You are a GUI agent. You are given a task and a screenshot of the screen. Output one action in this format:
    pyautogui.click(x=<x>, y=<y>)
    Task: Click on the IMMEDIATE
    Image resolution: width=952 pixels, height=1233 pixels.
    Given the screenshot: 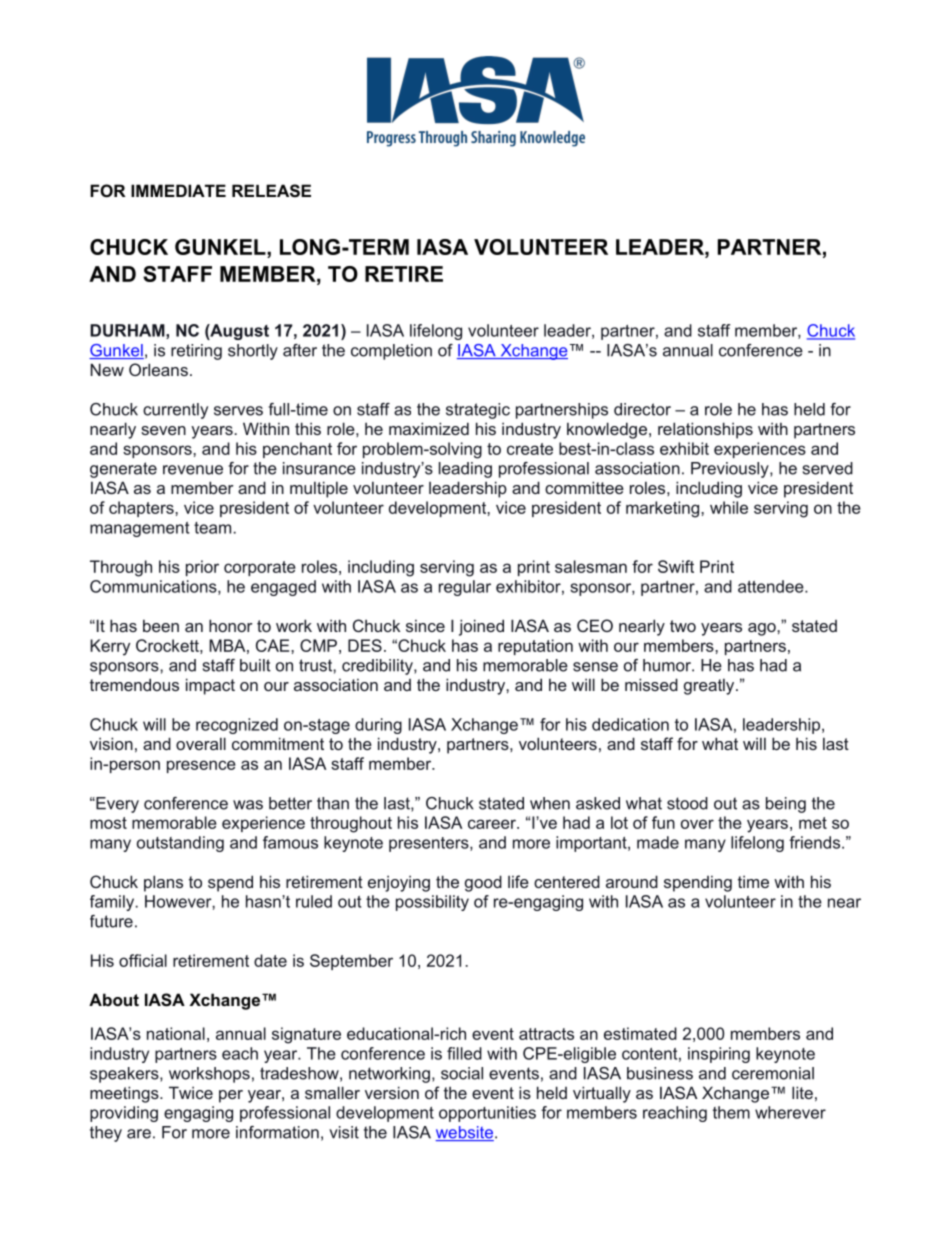 What is the action you would take?
    pyautogui.click(x=178, y=190)
